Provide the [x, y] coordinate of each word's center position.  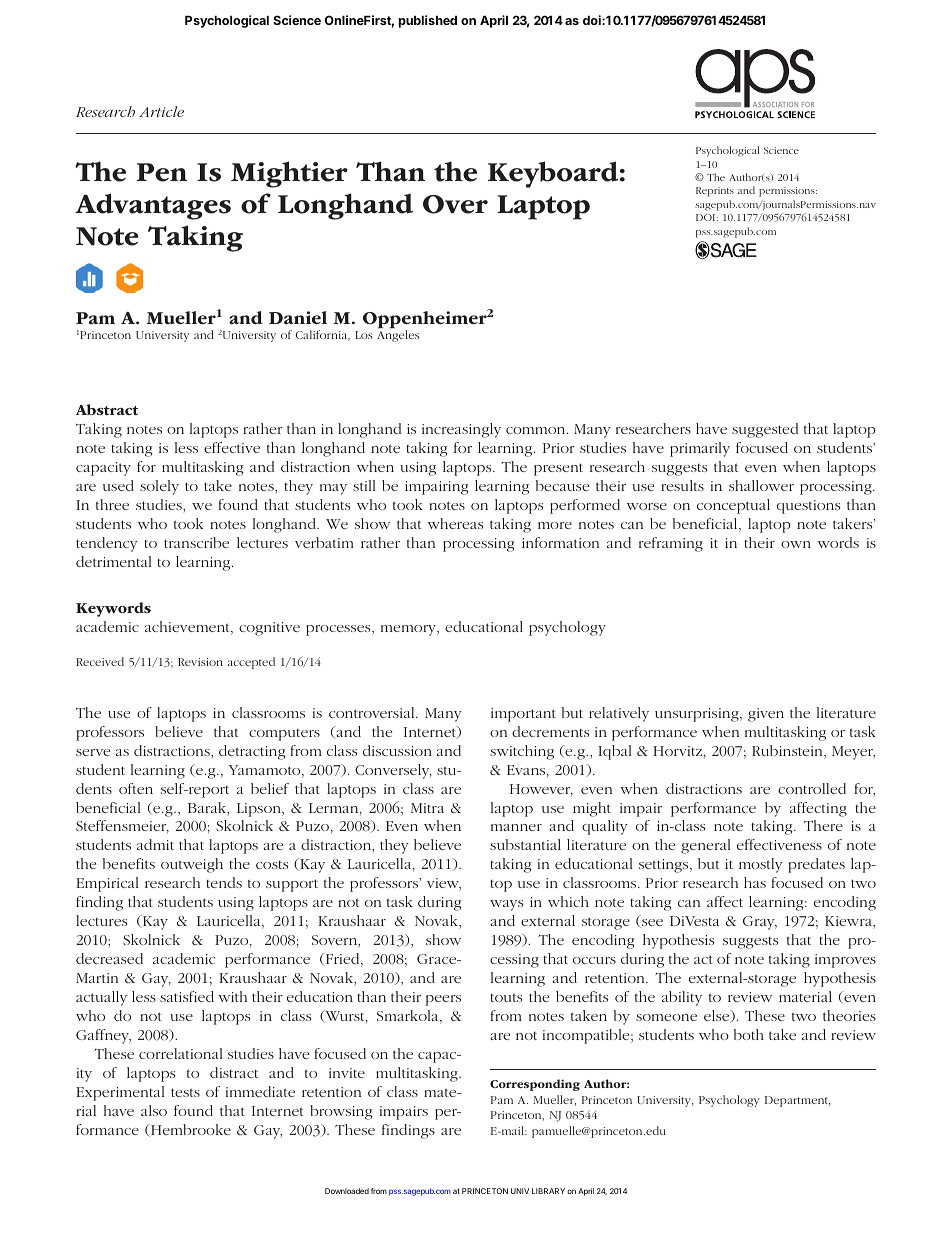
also [154, 1110]
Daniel [298, 318]
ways [506, 905]
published [427, 21]
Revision [200, 662]
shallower [761, 485]
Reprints [715, 192]
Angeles [398, 336]
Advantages [153, 206]
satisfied [187, 996]
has [755, 882]
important [523, 715]
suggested [765, 430]
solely [159, 487]
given [766, 715]
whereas [455, 523]
